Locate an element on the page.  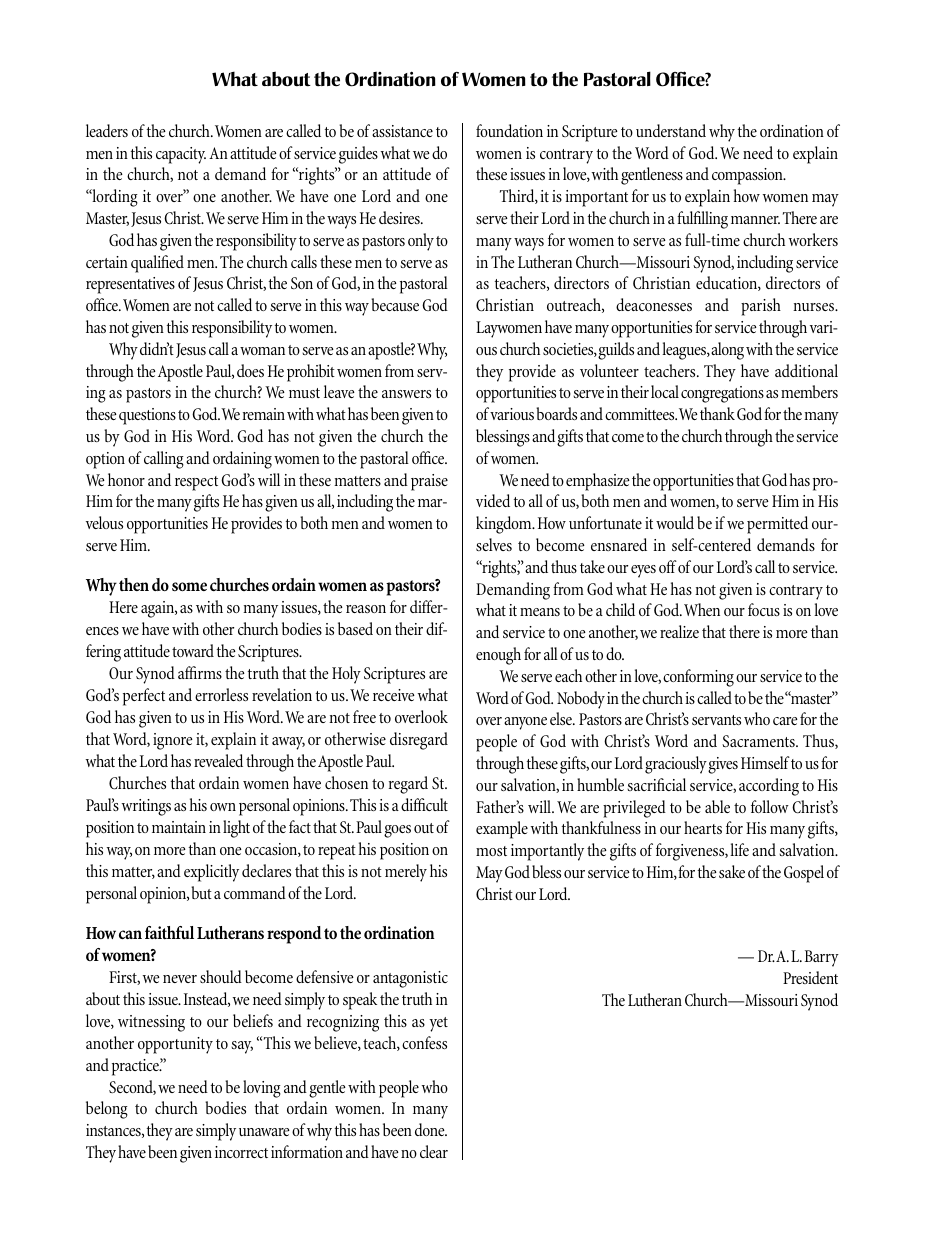
realize is located at coordinates (679, 631).
